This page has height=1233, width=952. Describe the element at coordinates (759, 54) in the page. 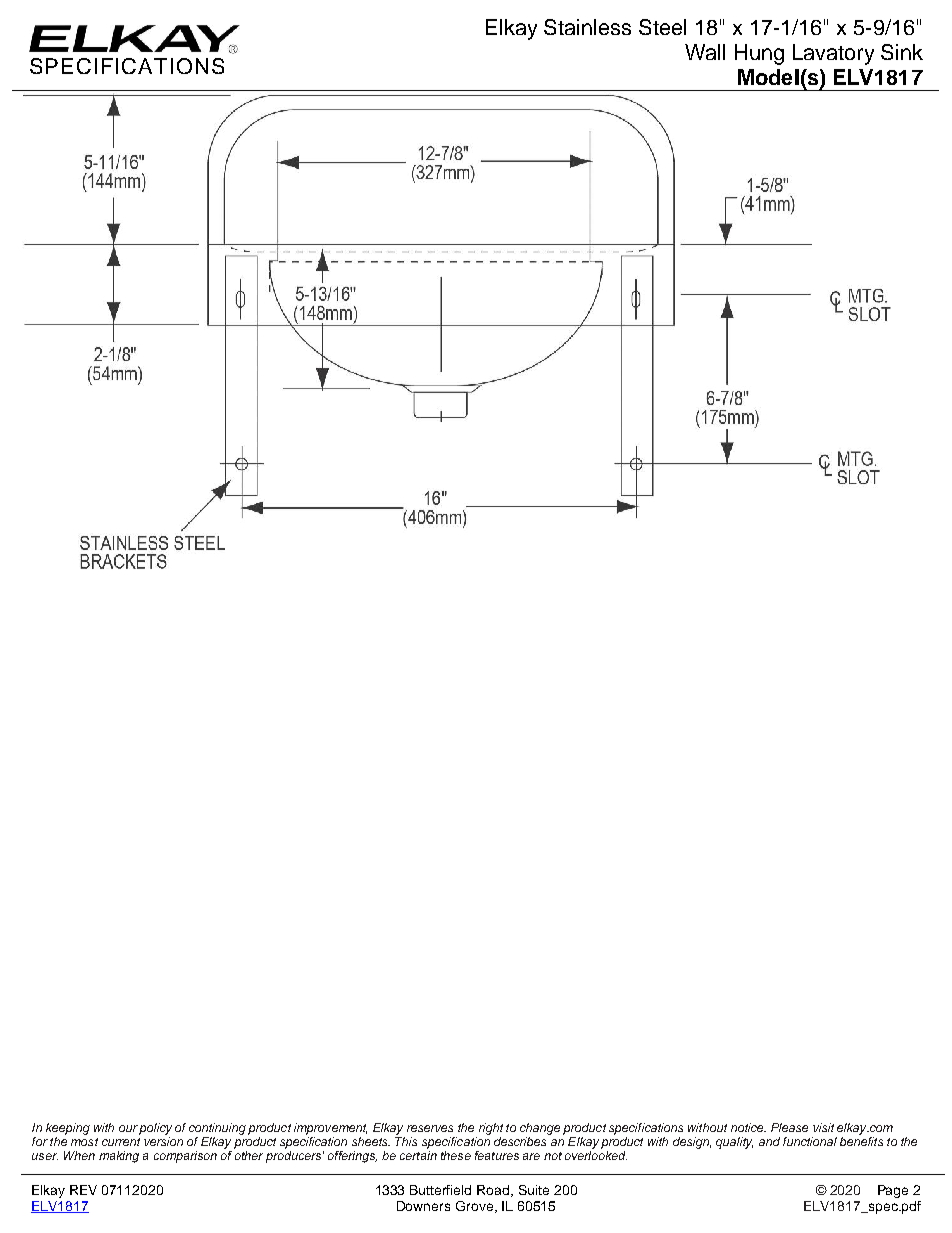

I see `Hung` at that location.
